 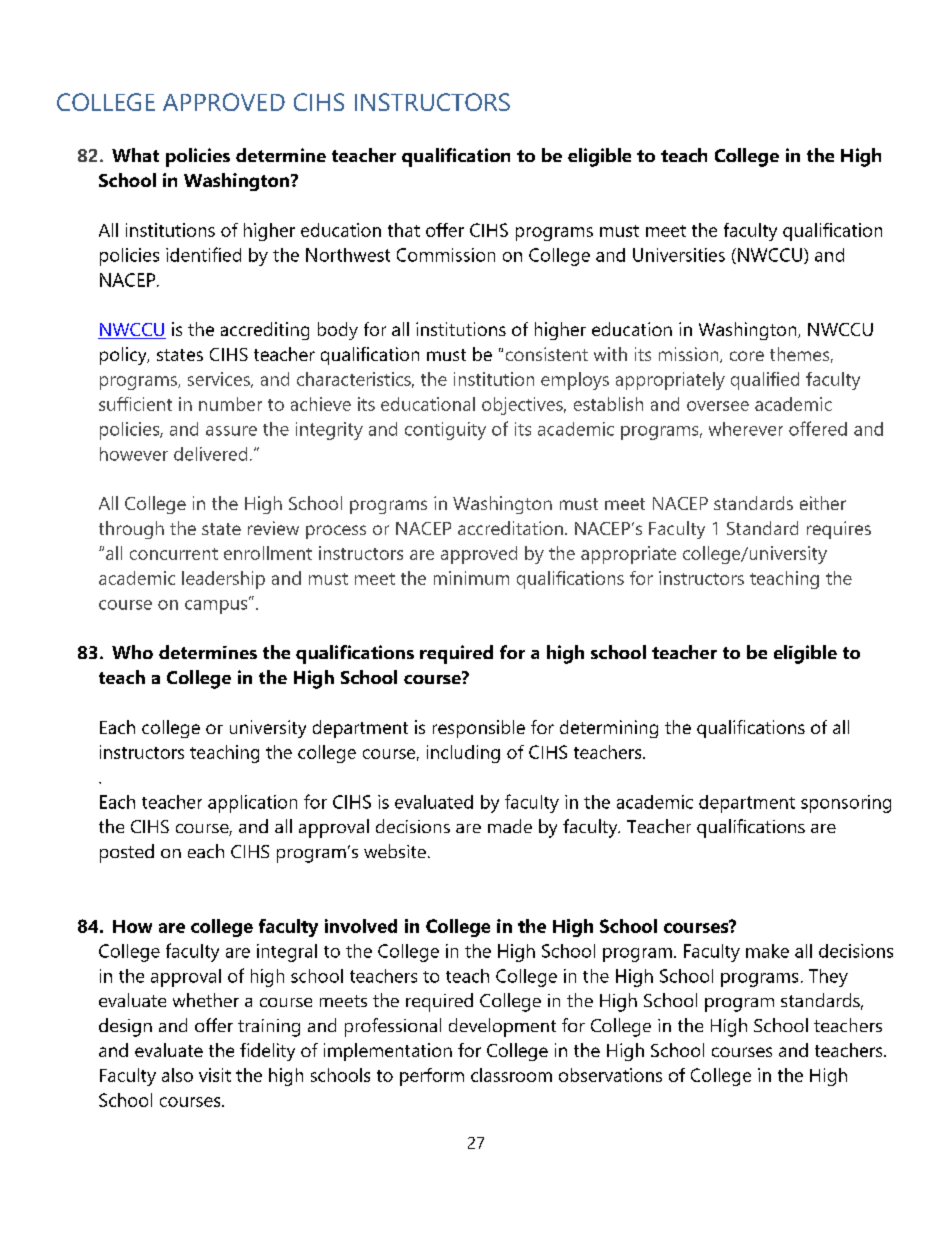 What do you see at coordinates (174, 554) in the screenshot?
I see `concurrent` at bounding box center [174, 554].
